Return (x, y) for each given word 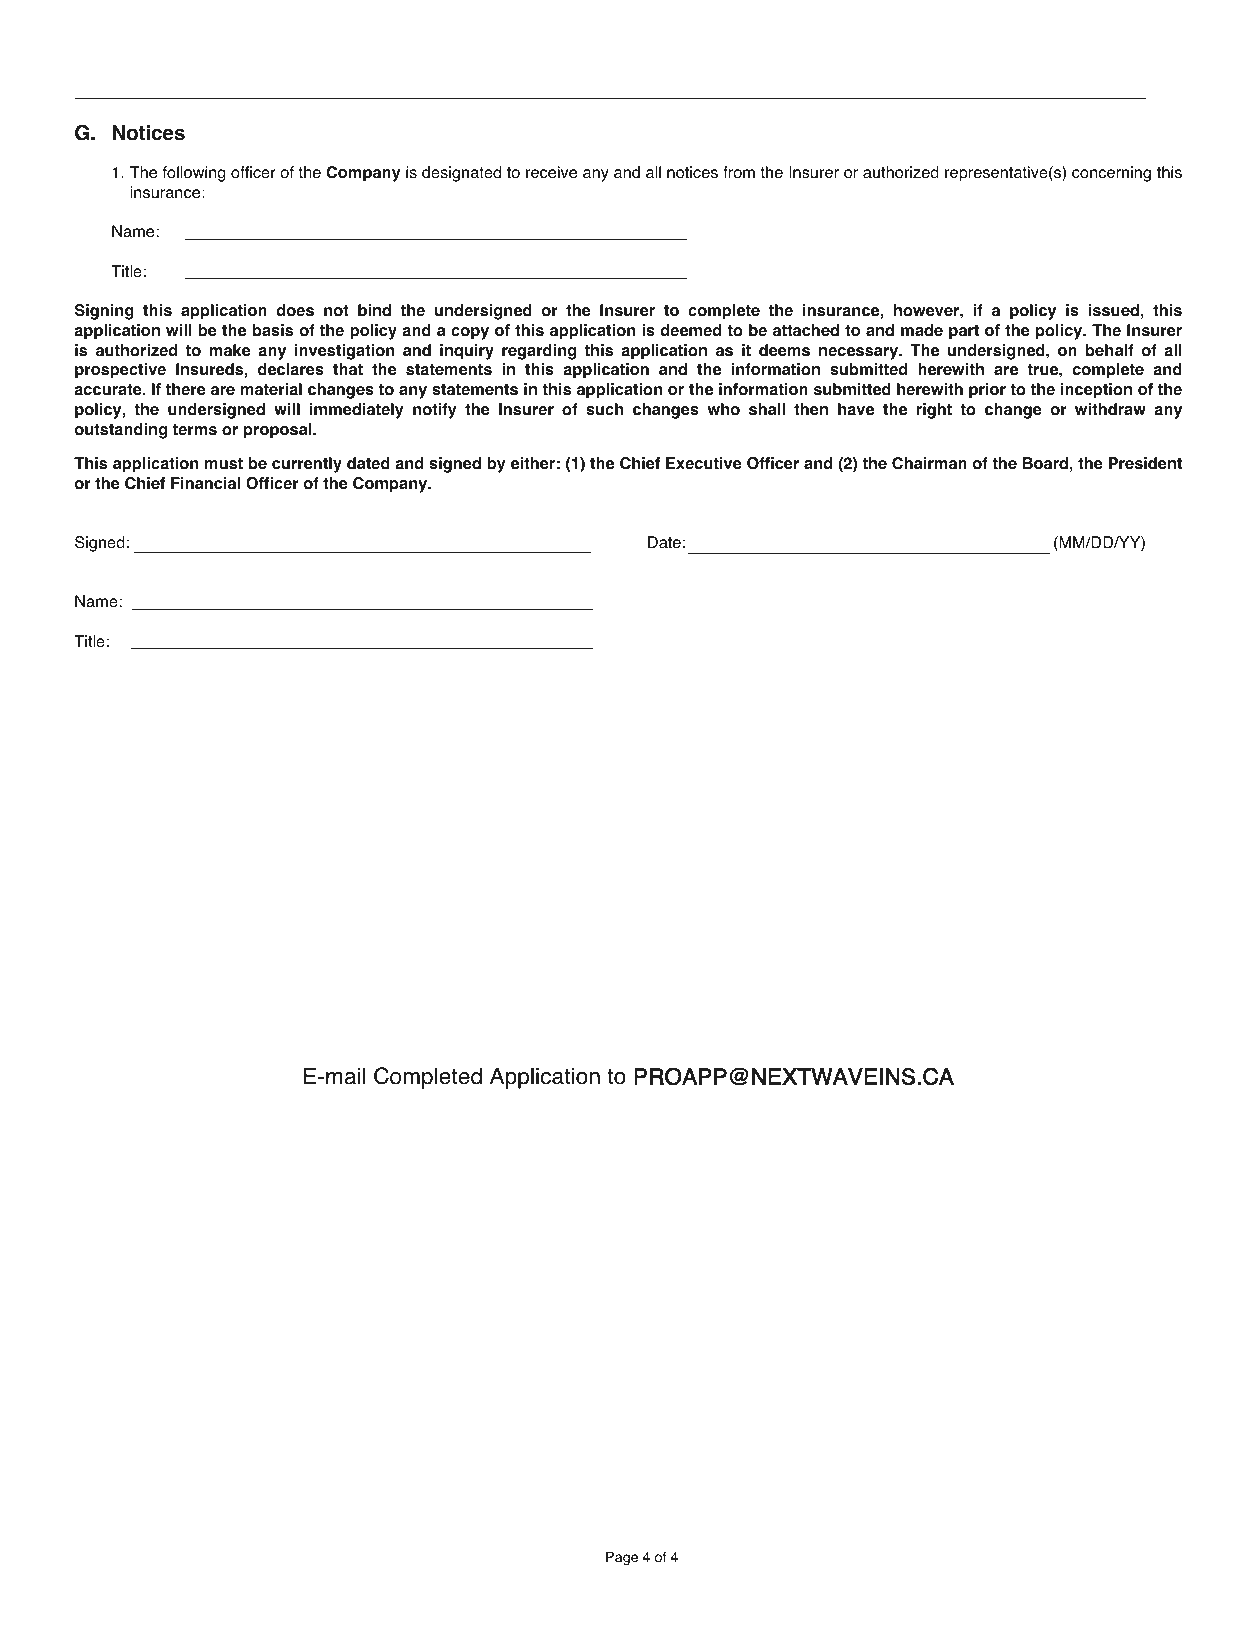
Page (622, 1558)
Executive (704, 463)
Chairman (929, 463)
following (194, 174)
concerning (1111, 174)
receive (551, 172)
